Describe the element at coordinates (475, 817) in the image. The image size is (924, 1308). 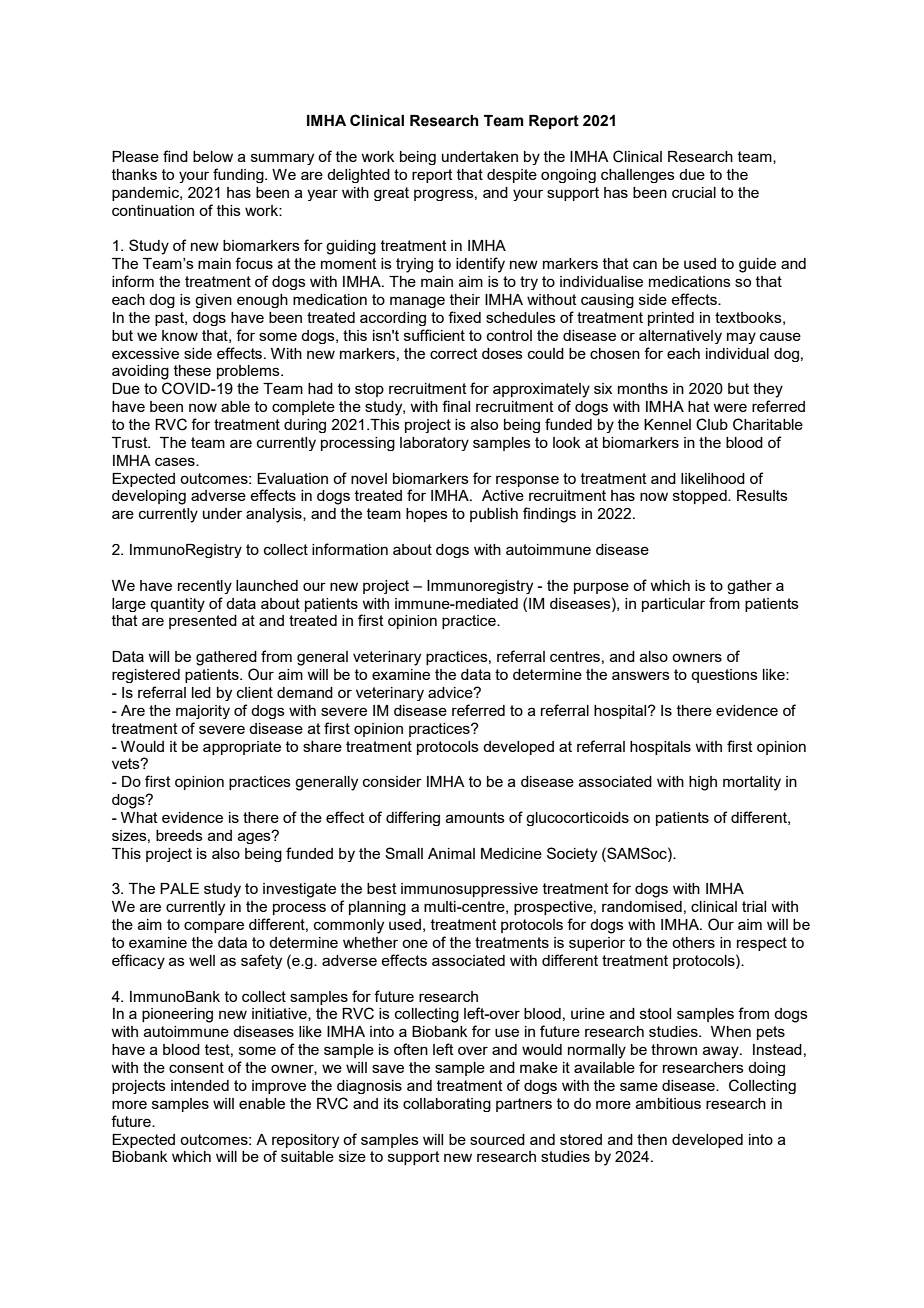
I see `amounts` at that location.
